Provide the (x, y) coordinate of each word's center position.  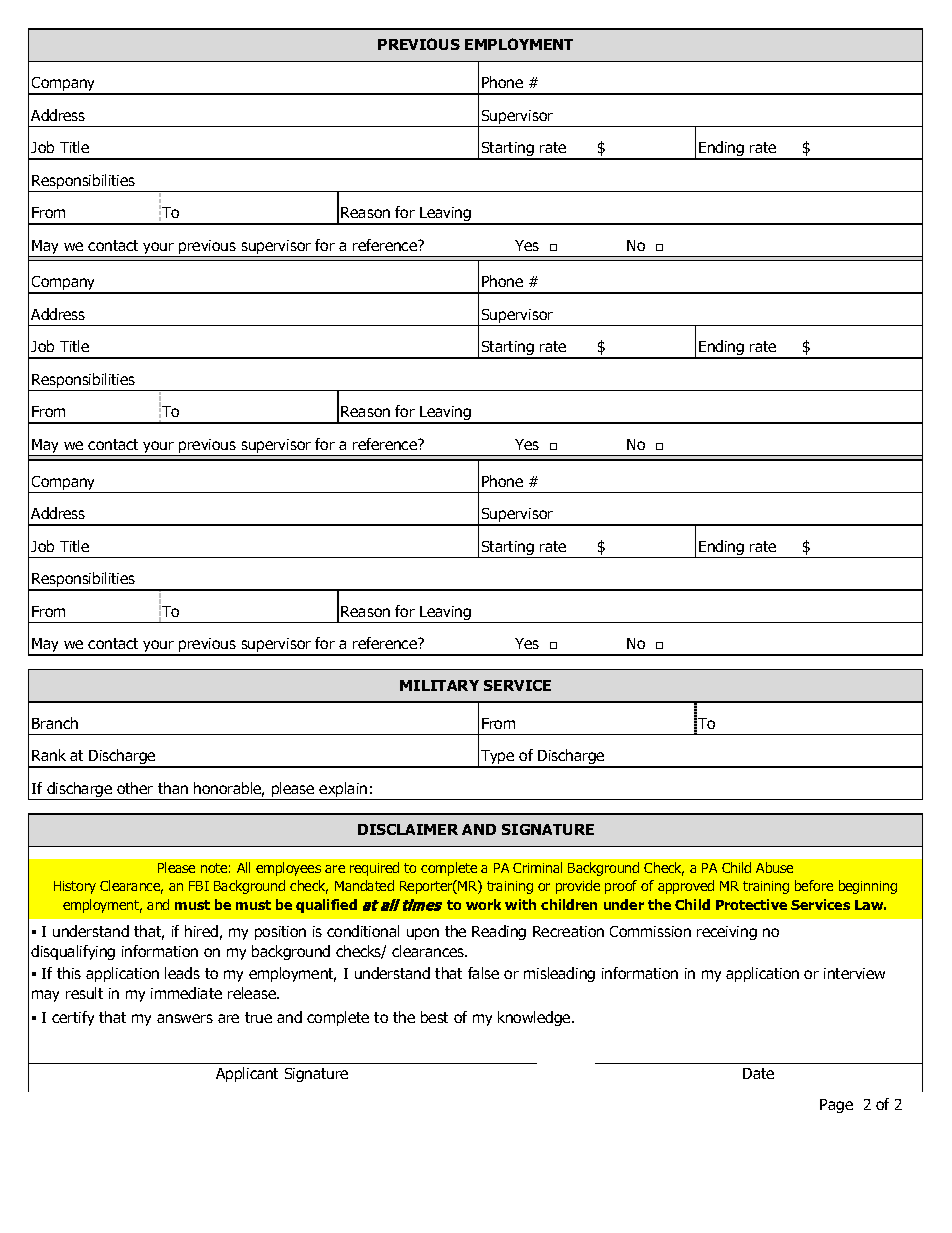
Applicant (247, 1074)
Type (498, 758)
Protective (751, 904)
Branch (55, 723)
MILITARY (439, 685)
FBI (199, 886)
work (483, 904)
